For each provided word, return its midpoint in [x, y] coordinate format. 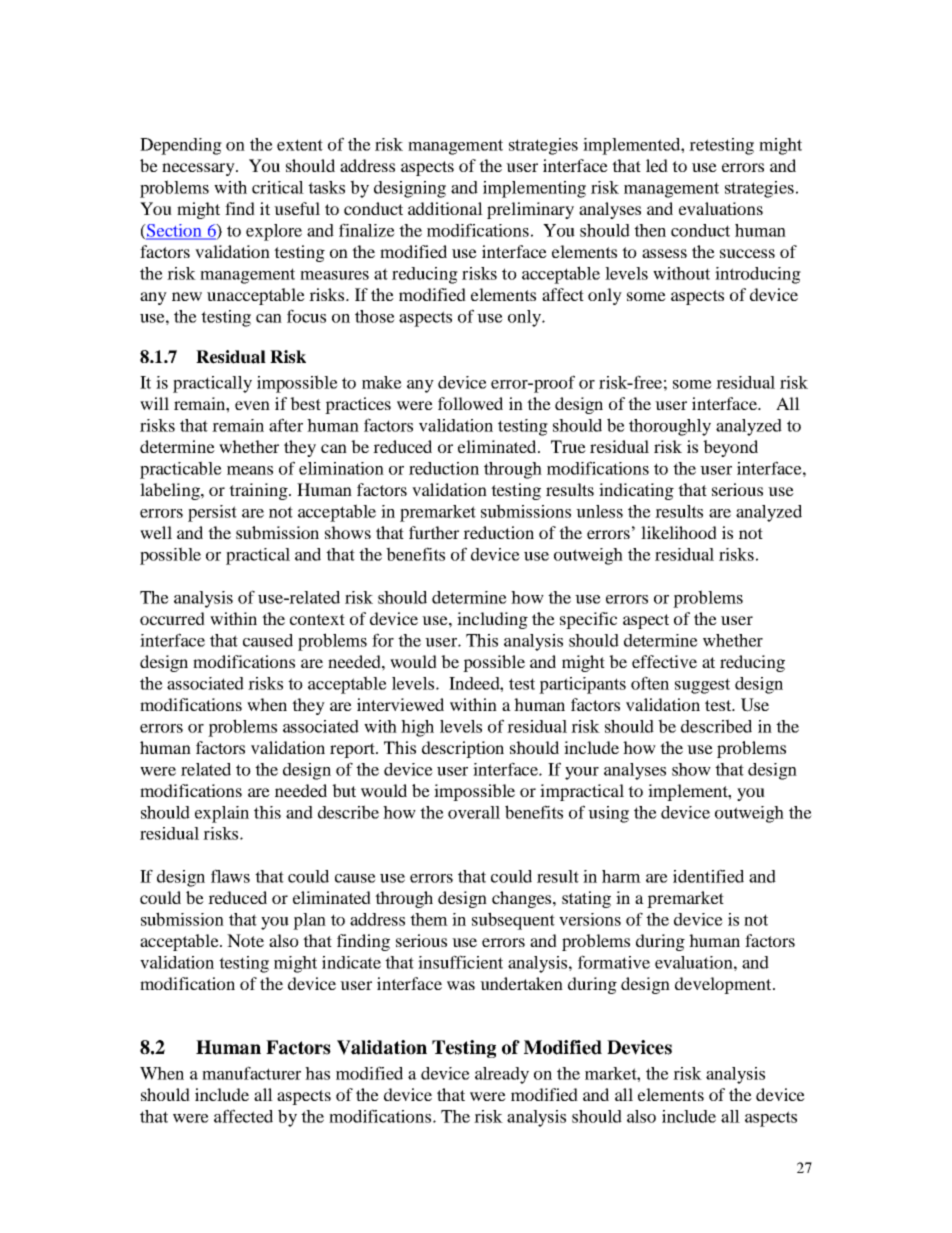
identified [708, 876]
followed [470, 403]
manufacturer [251, 1073]
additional [445, 208]
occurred [172, 618]
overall [474, 812]
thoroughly [670, 427]
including [492, 620]
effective [664, 661]
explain [222, 814]
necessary [199, 169]
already [502, 1075]
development [724, 985]
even [252, 405]
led [657, 165]
